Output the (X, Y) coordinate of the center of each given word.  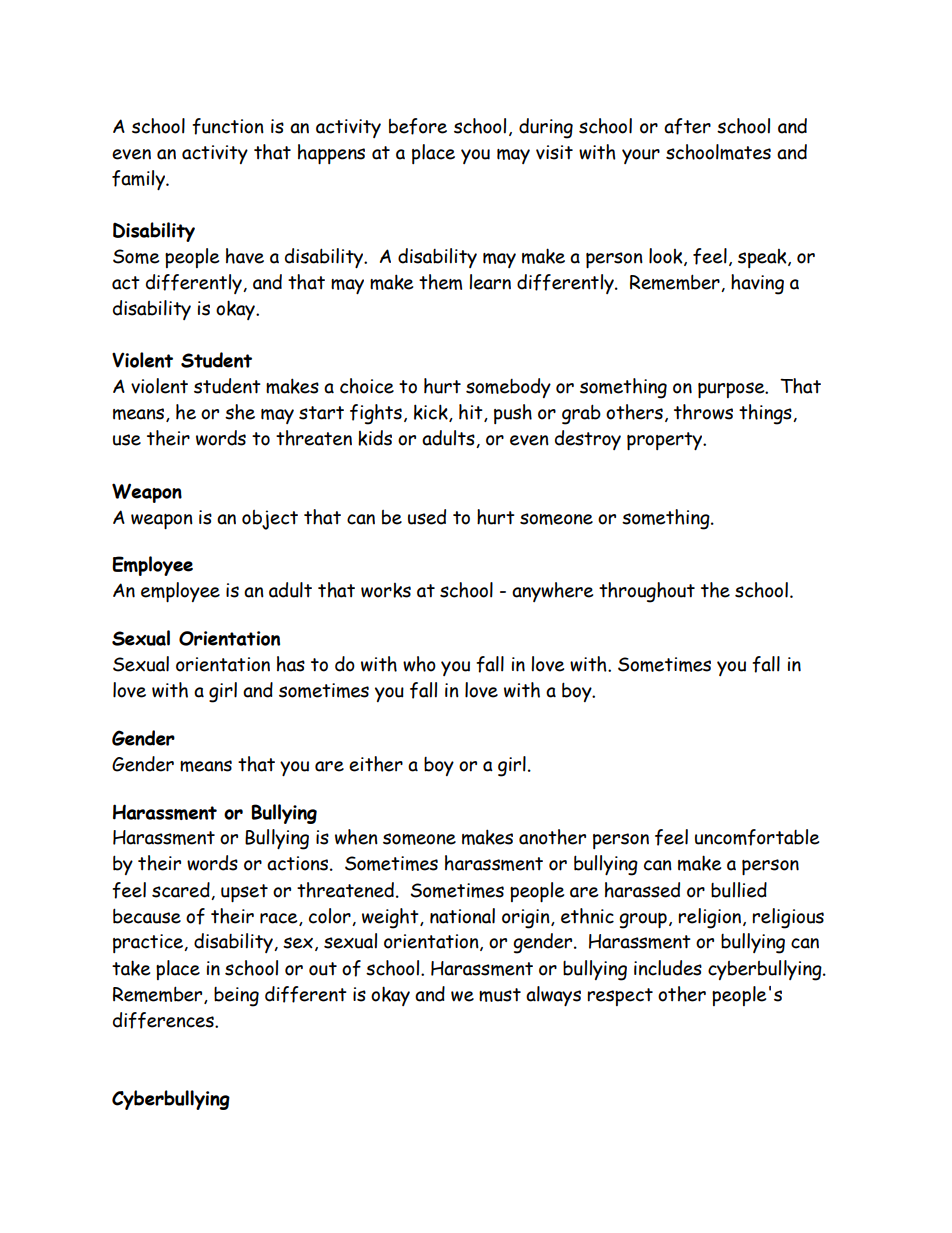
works (386, 590)
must (500, 995)
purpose (732, 390)
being (236, 997)
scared (182, 891)
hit (472, 413)
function (228, 126)
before (418, 126)
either (376, 764)
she (240, 412)
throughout (647, 592)
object (270, 520)
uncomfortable (757, 837)
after (687, 126)
